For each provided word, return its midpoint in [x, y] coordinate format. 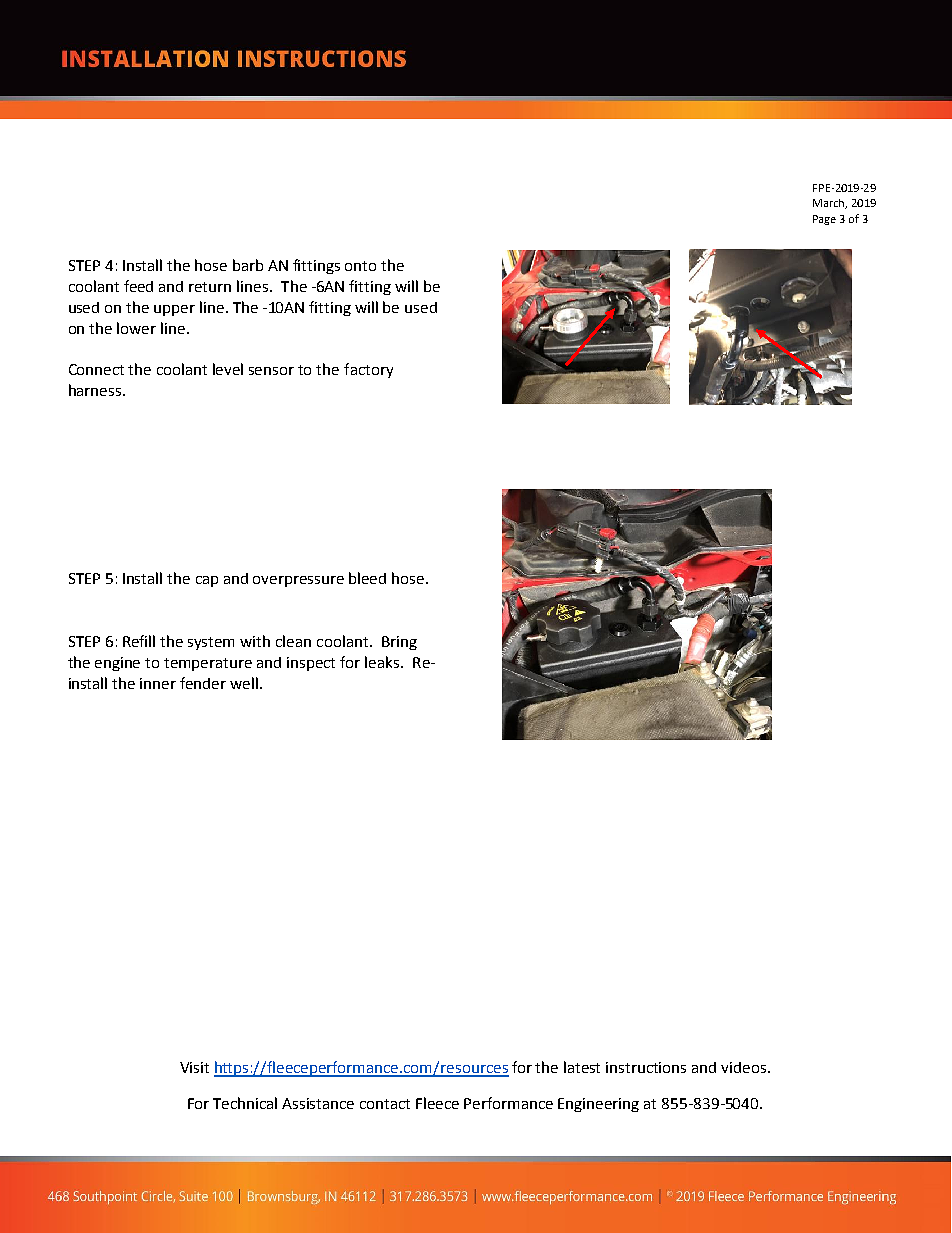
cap [207, 581]
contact [385, 1104]
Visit [194, 1067]
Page [824, 220]
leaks [383, 662]
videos [745, 1067]
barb [248, 265]
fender [203, 683]
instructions [646, 1067]
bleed [367, 578]
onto [360, 266]
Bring [399, 643]
